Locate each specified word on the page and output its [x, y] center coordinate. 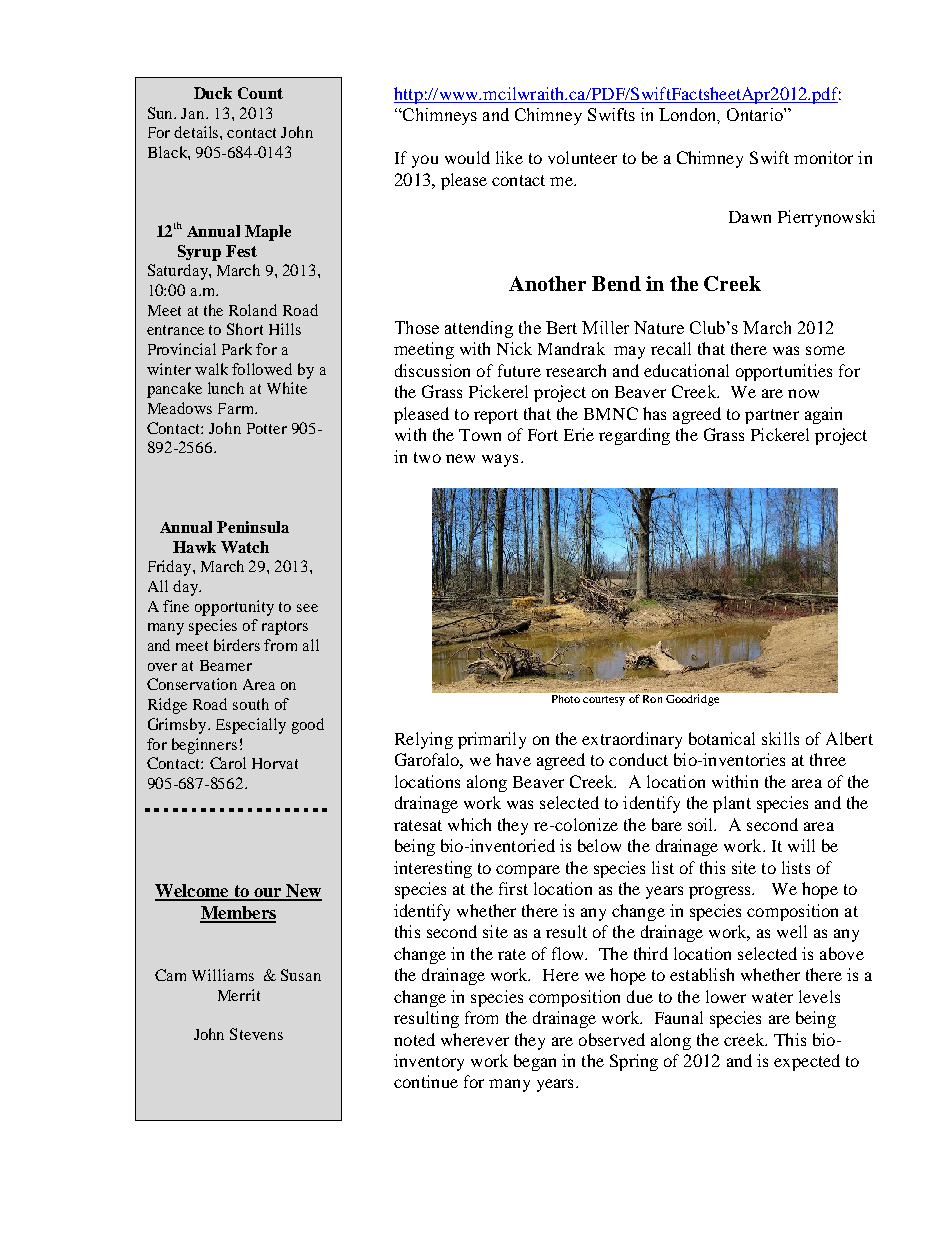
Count [260, 93]
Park [237, 349]
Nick [514, 348]
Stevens [256, 1034]
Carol [228, 763]
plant [732, 804]
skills [780, 738]
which [469, 824]
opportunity [234, 608]
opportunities [784, 372]
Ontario [756, 114]
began [535, 1062]
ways [500, 460]
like [509, 157]
